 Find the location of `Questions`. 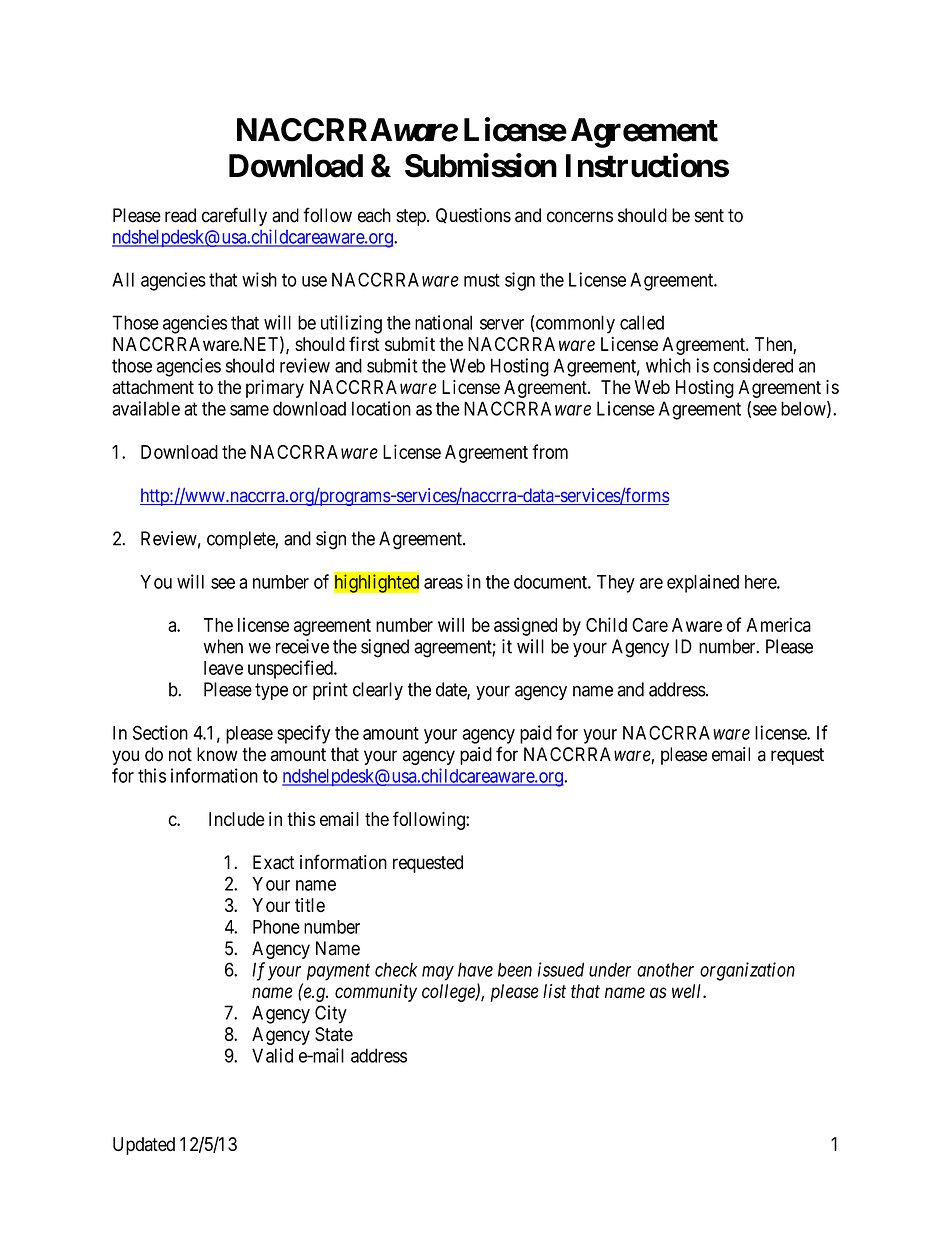

Questions is located at coordinates (473, 216).
